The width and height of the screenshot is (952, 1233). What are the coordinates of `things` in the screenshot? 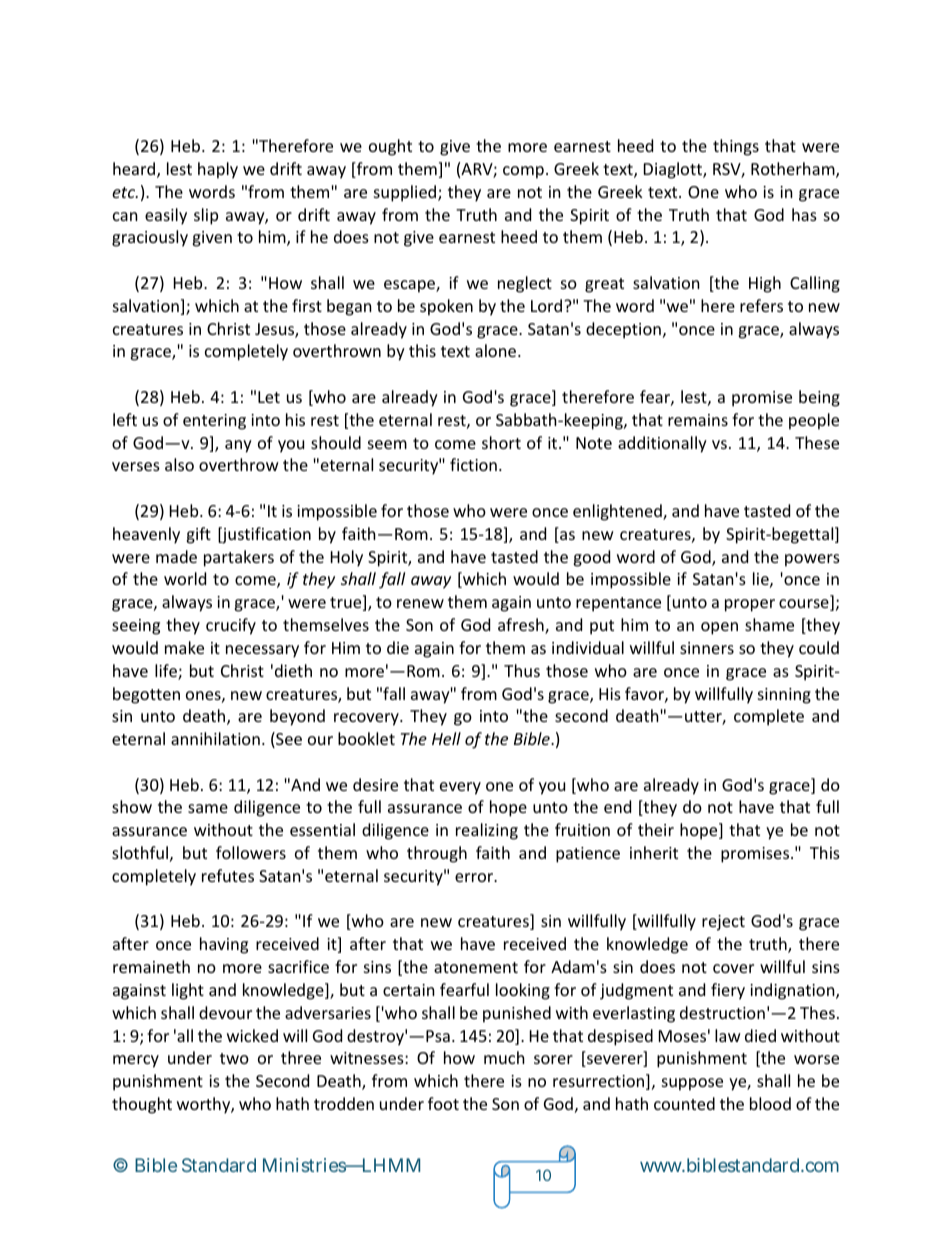 It's located at (736, 147).
